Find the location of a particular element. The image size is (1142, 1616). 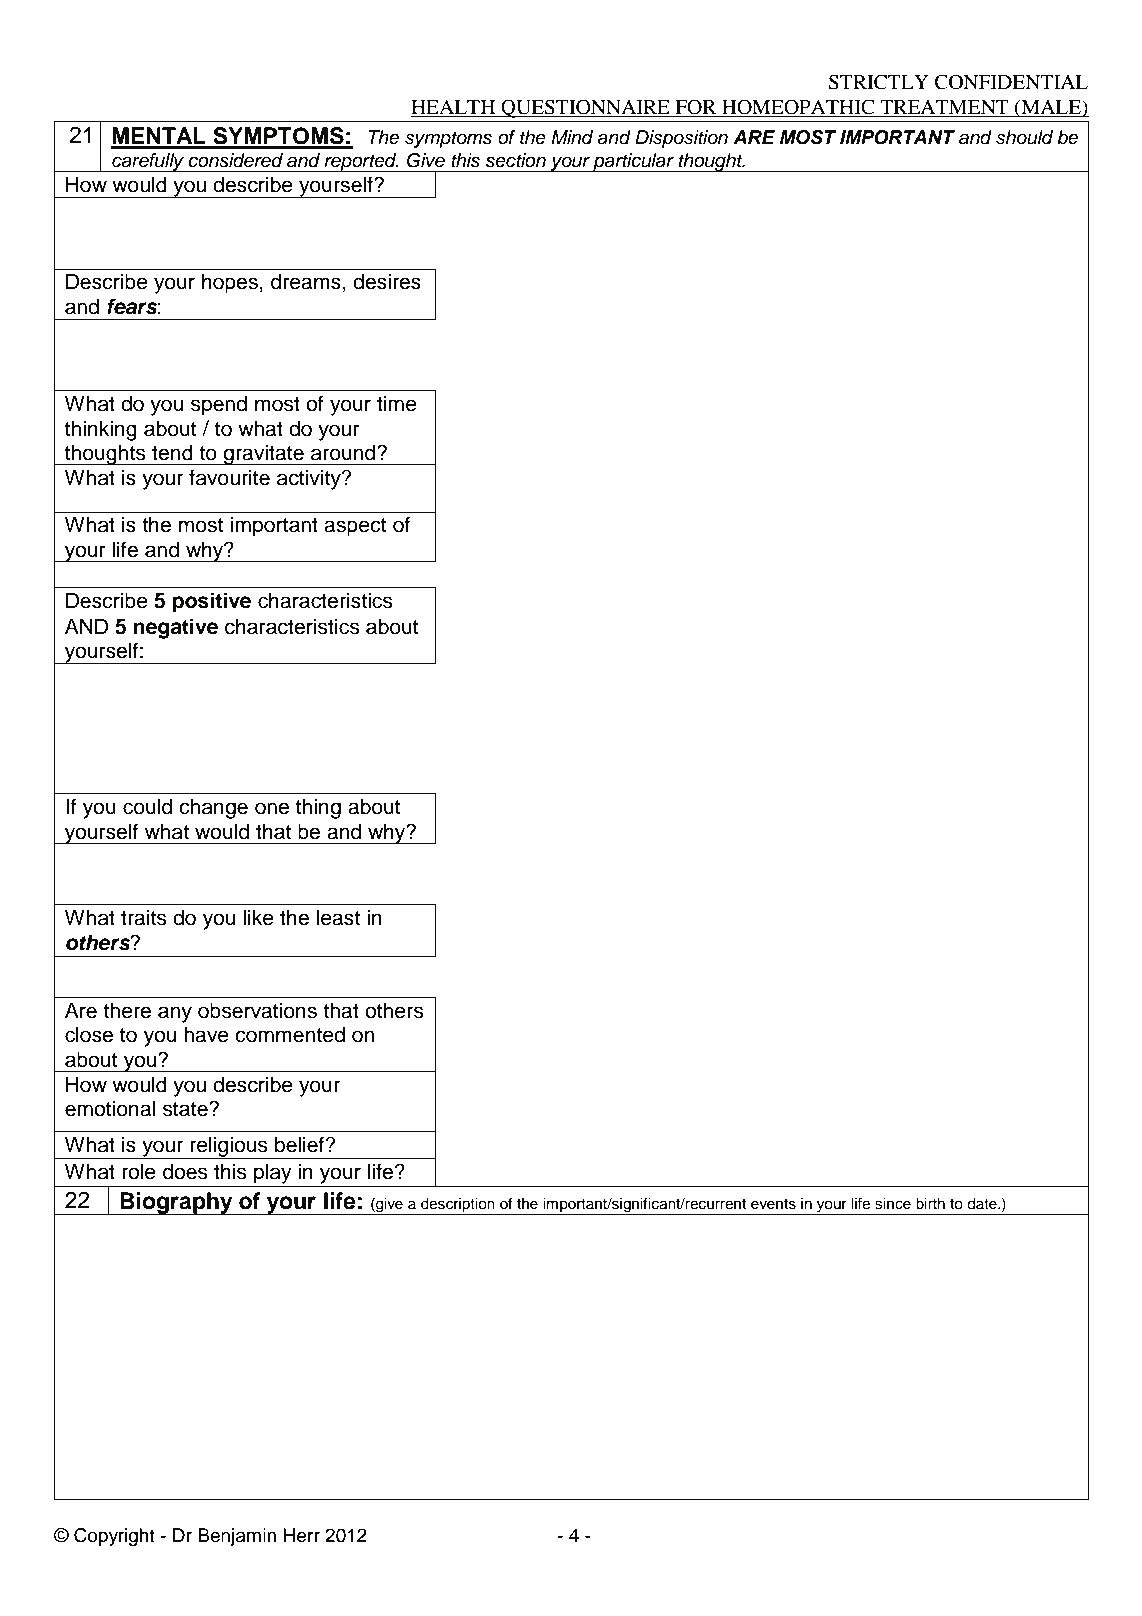

aspect is located at coordinates (355, 527).
